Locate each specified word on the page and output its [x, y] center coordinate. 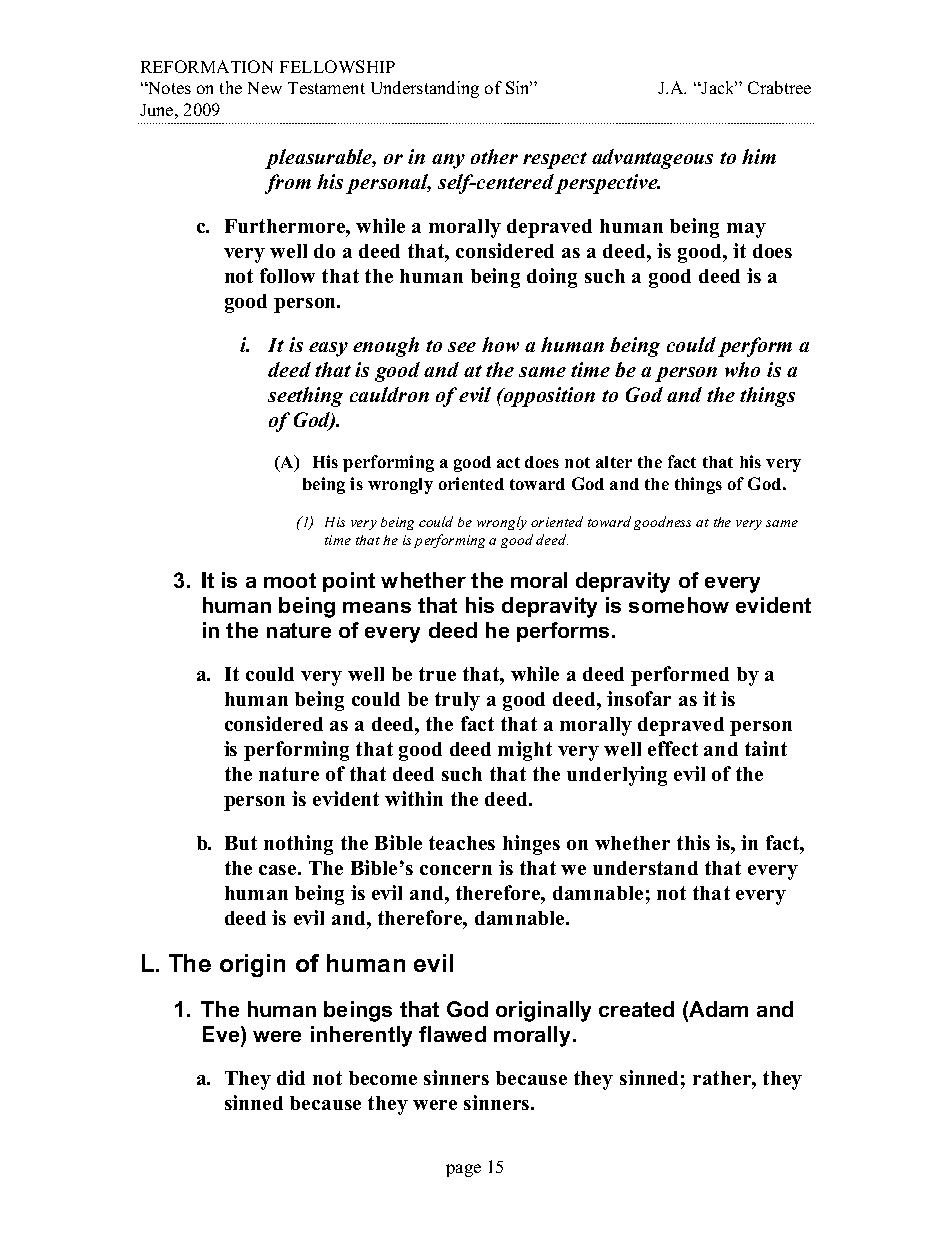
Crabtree [779, 87]
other [494, 156]
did [291, 1077]
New [265, 88]
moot [290, 580]
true [437, 674]
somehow [679, 605]
